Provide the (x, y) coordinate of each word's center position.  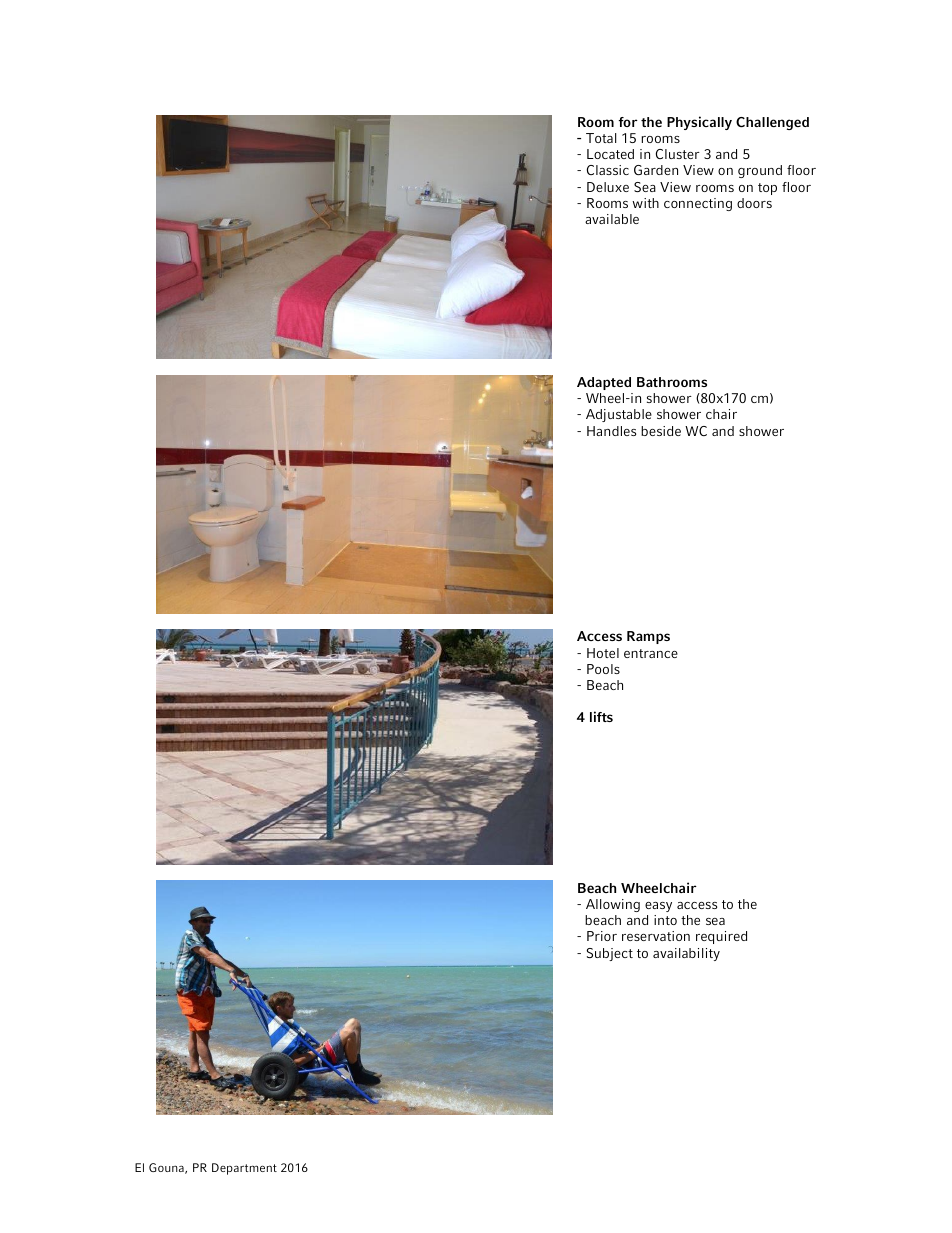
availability (686, 954)
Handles (611, 431)
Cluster (678, 154)
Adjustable (619, 415)
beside (661, 431)
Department (244, 1169)
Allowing (613, 905)
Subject (610, 954)
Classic (608, 170)
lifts (601, 716)
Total (601, 138)
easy (658, 907)
